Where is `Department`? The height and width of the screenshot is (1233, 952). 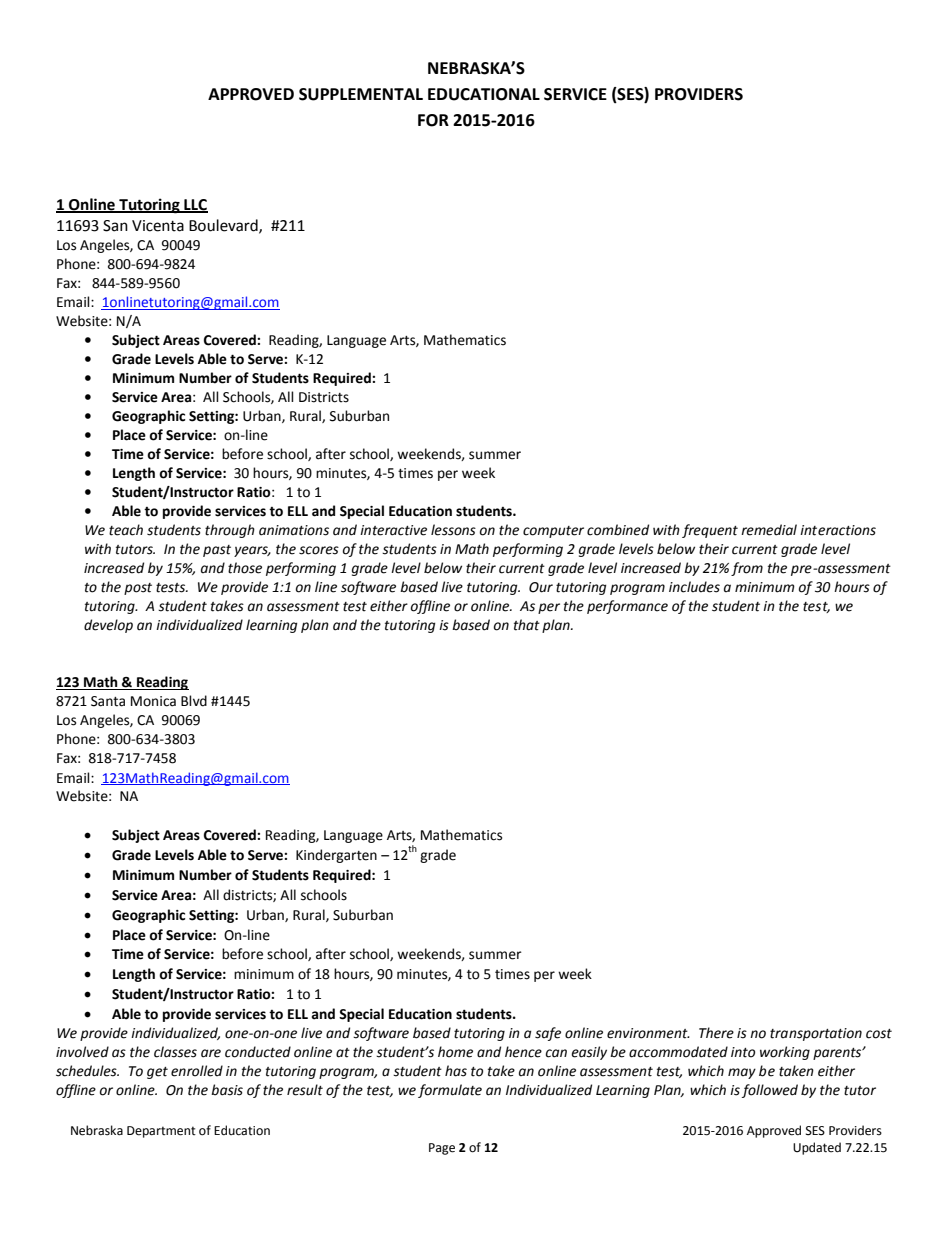 Department is located at coordinates (161, 1132).
